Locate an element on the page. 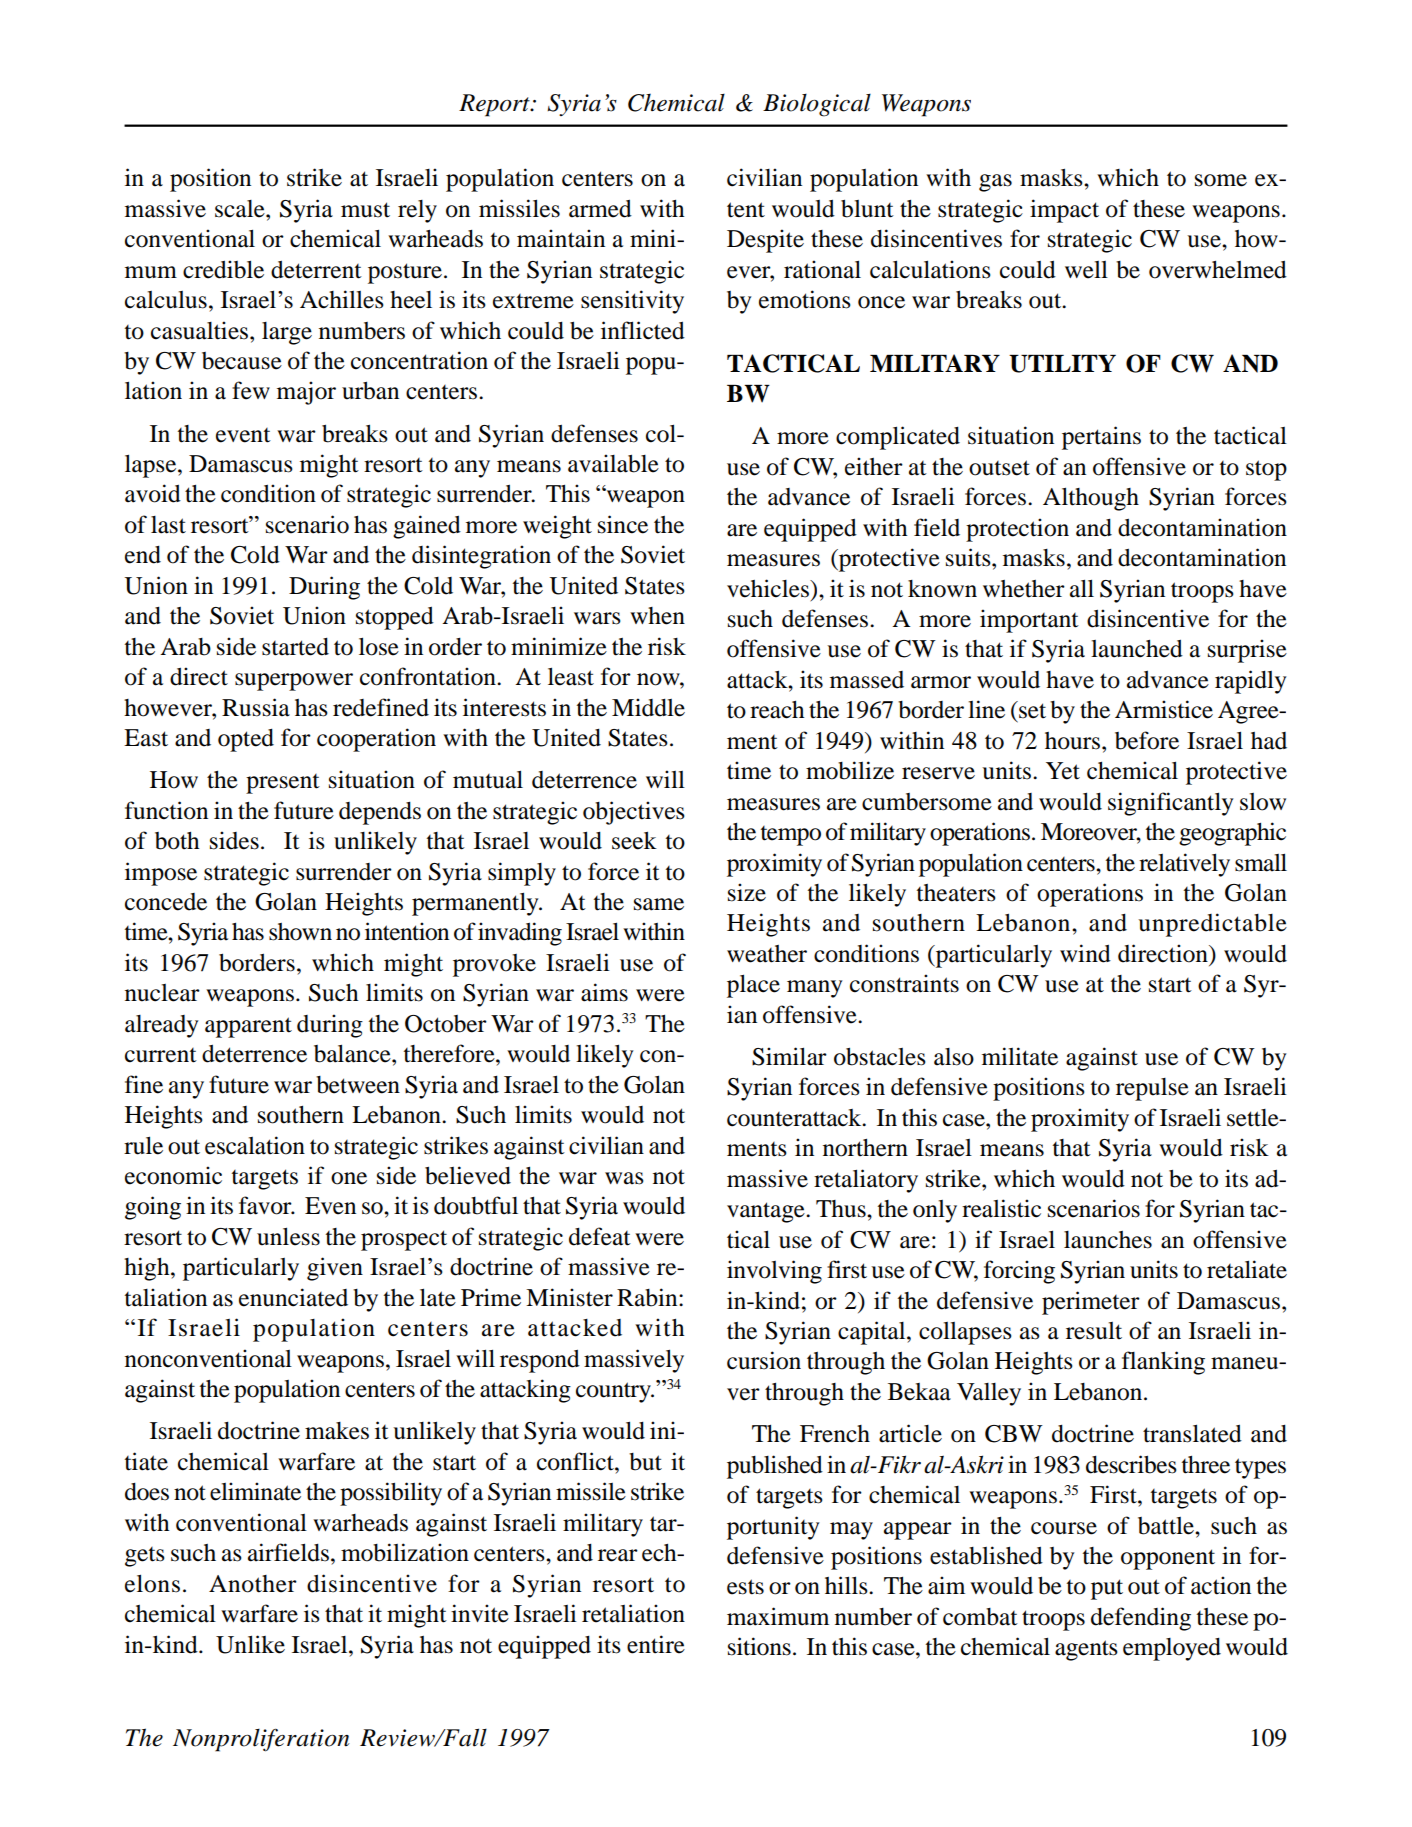  same is located at coordinates (659, 904).
